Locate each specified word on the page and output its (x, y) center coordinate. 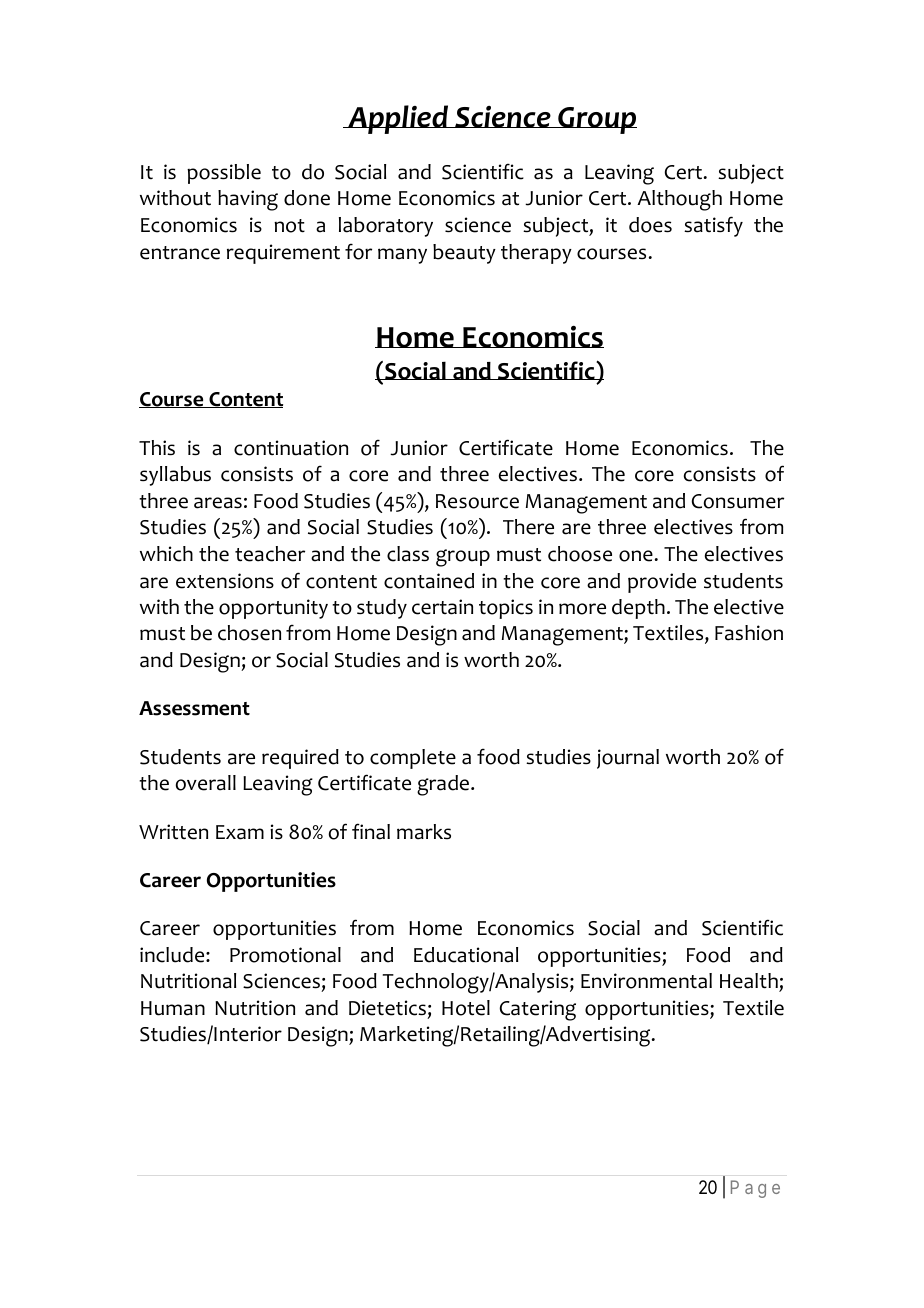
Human (173, 1008)
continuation (291, 448)
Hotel (466, 1008)
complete (413, 759)
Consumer (738, 501)
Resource (477, 501)
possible (224, 174)
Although (679, 200)
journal (628, 759)
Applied (398, 119)
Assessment (194, 708)
